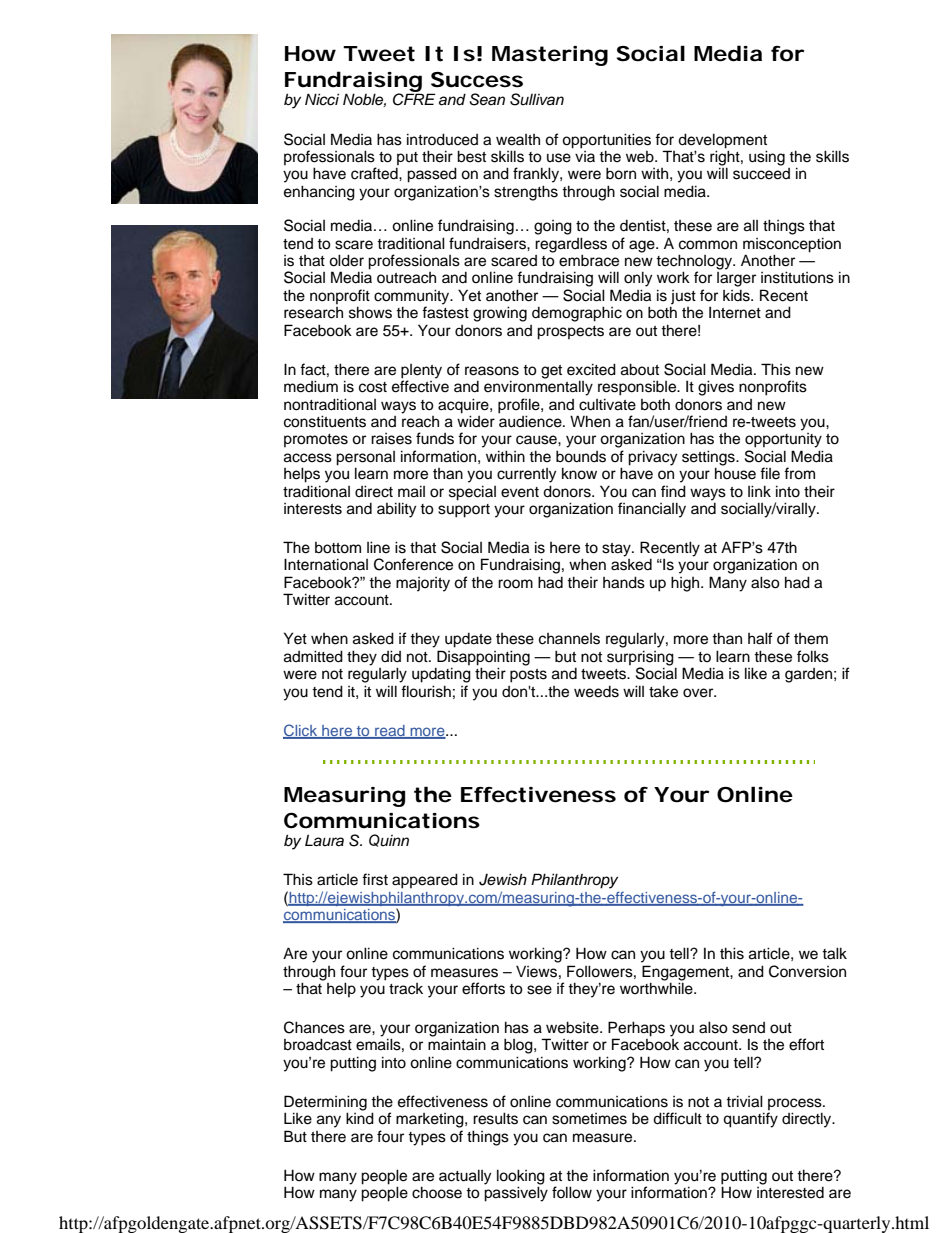 This screenshot has width=952, height=1233. Describe the element at coordinates (767, 158) in the screenshot. I see `using` at that location.
